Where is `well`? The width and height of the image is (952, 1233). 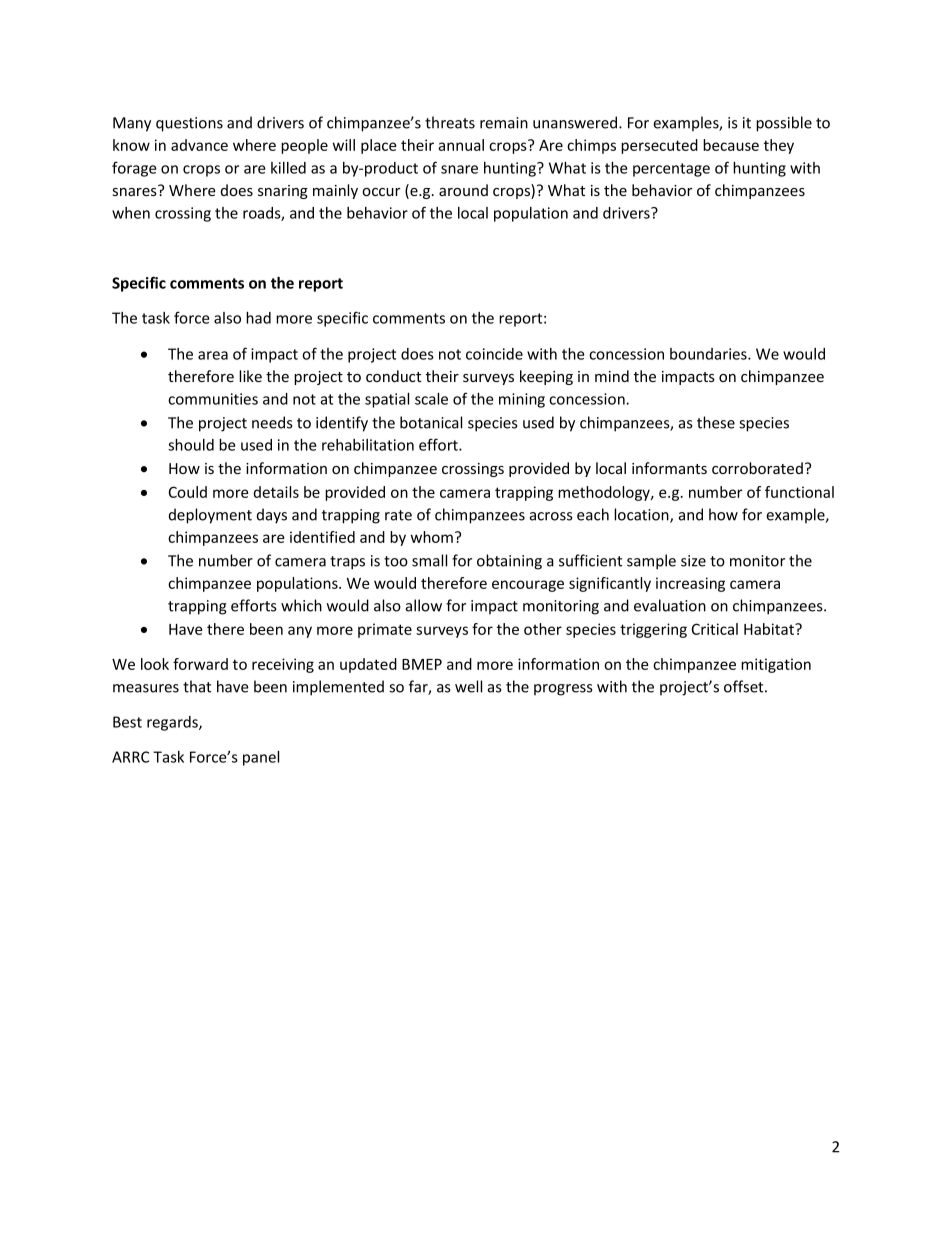 well is located at coordinates (468, 686).
